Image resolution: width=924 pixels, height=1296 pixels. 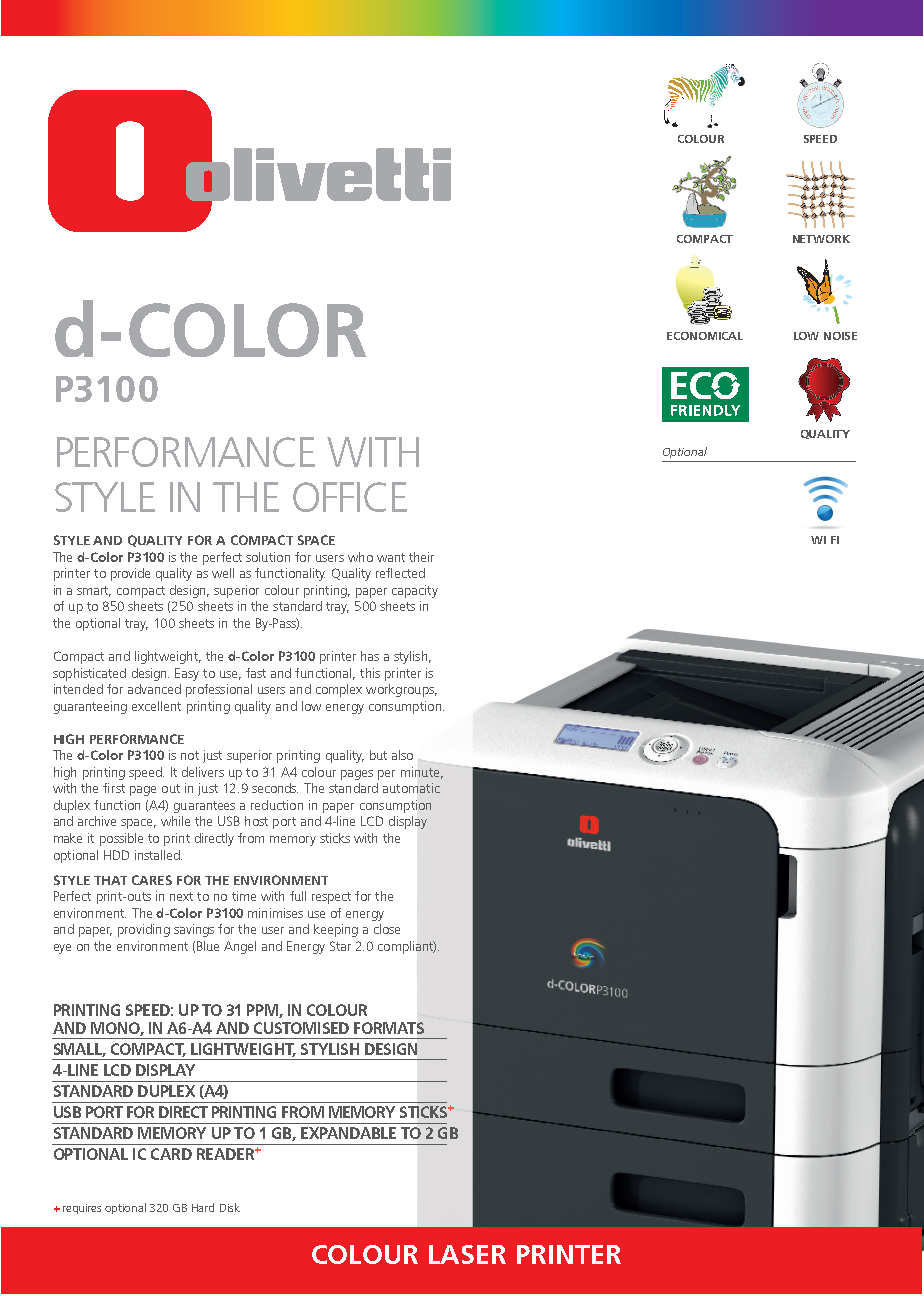 What do you see at coordinates (203, 1207) in the page?
I see `Hard` at bounding box center [203, 1207].
